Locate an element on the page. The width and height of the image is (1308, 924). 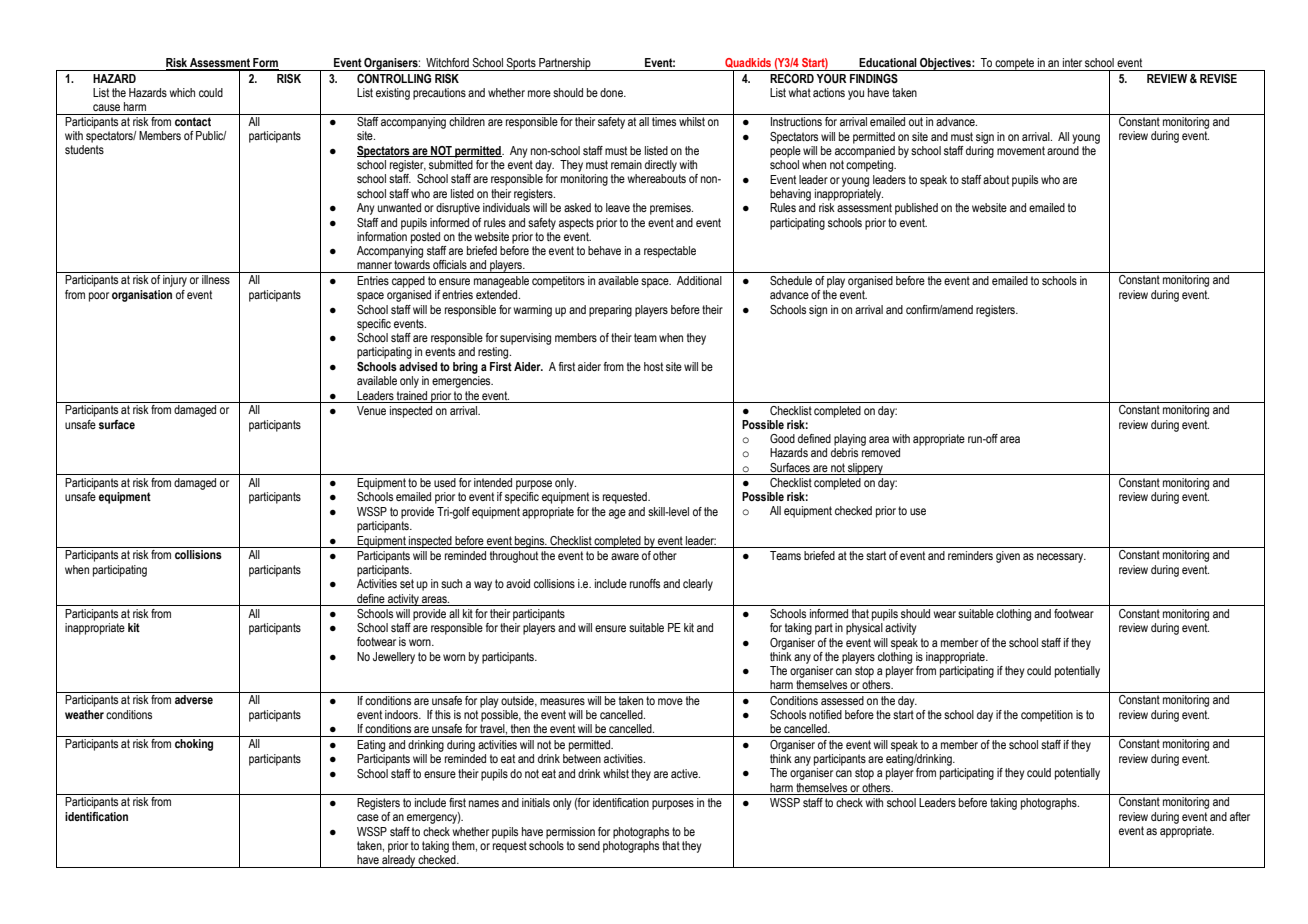
inter is located at coordinates (1072, 62).
